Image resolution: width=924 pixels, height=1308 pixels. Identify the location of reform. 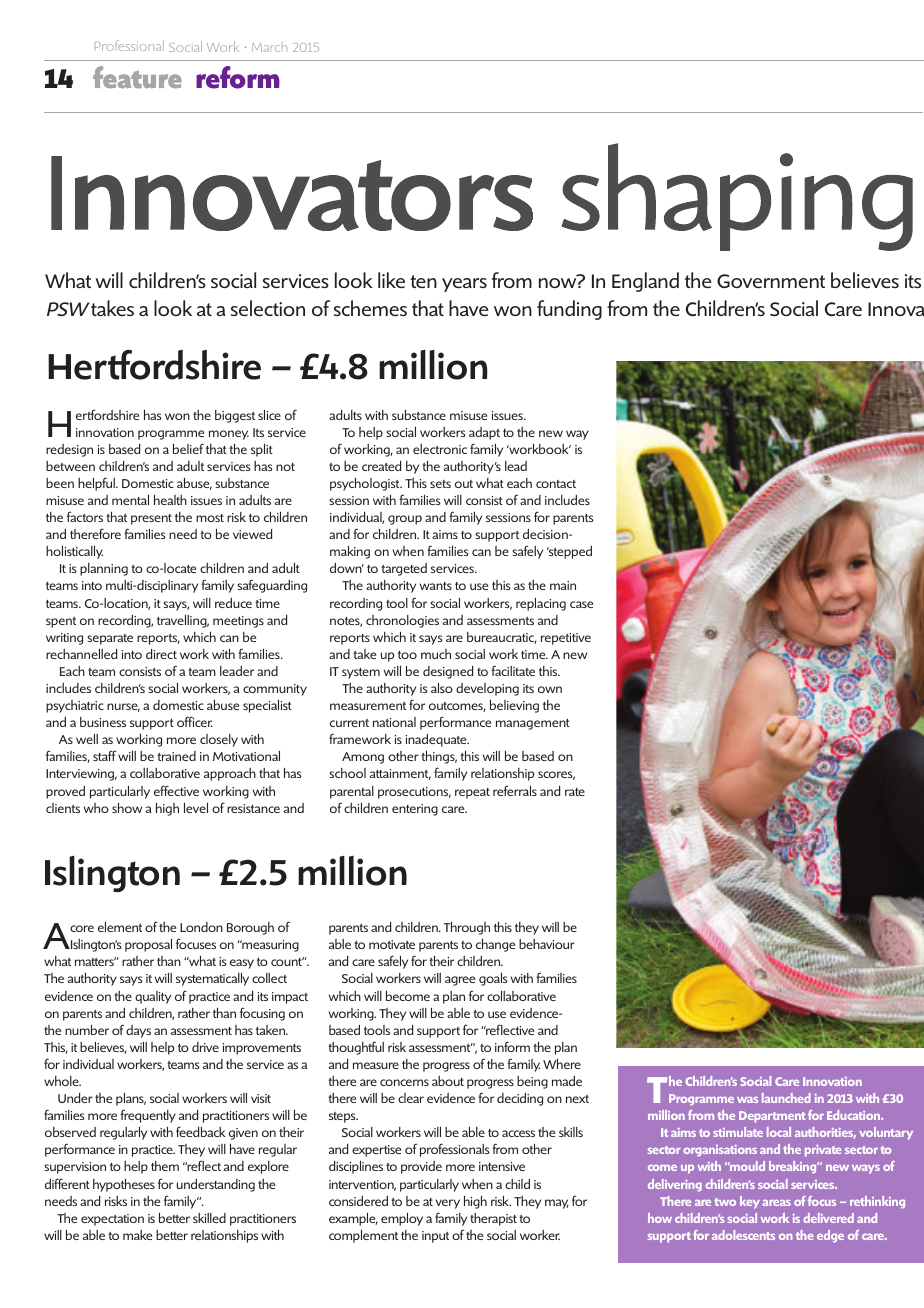
(238, 77).
